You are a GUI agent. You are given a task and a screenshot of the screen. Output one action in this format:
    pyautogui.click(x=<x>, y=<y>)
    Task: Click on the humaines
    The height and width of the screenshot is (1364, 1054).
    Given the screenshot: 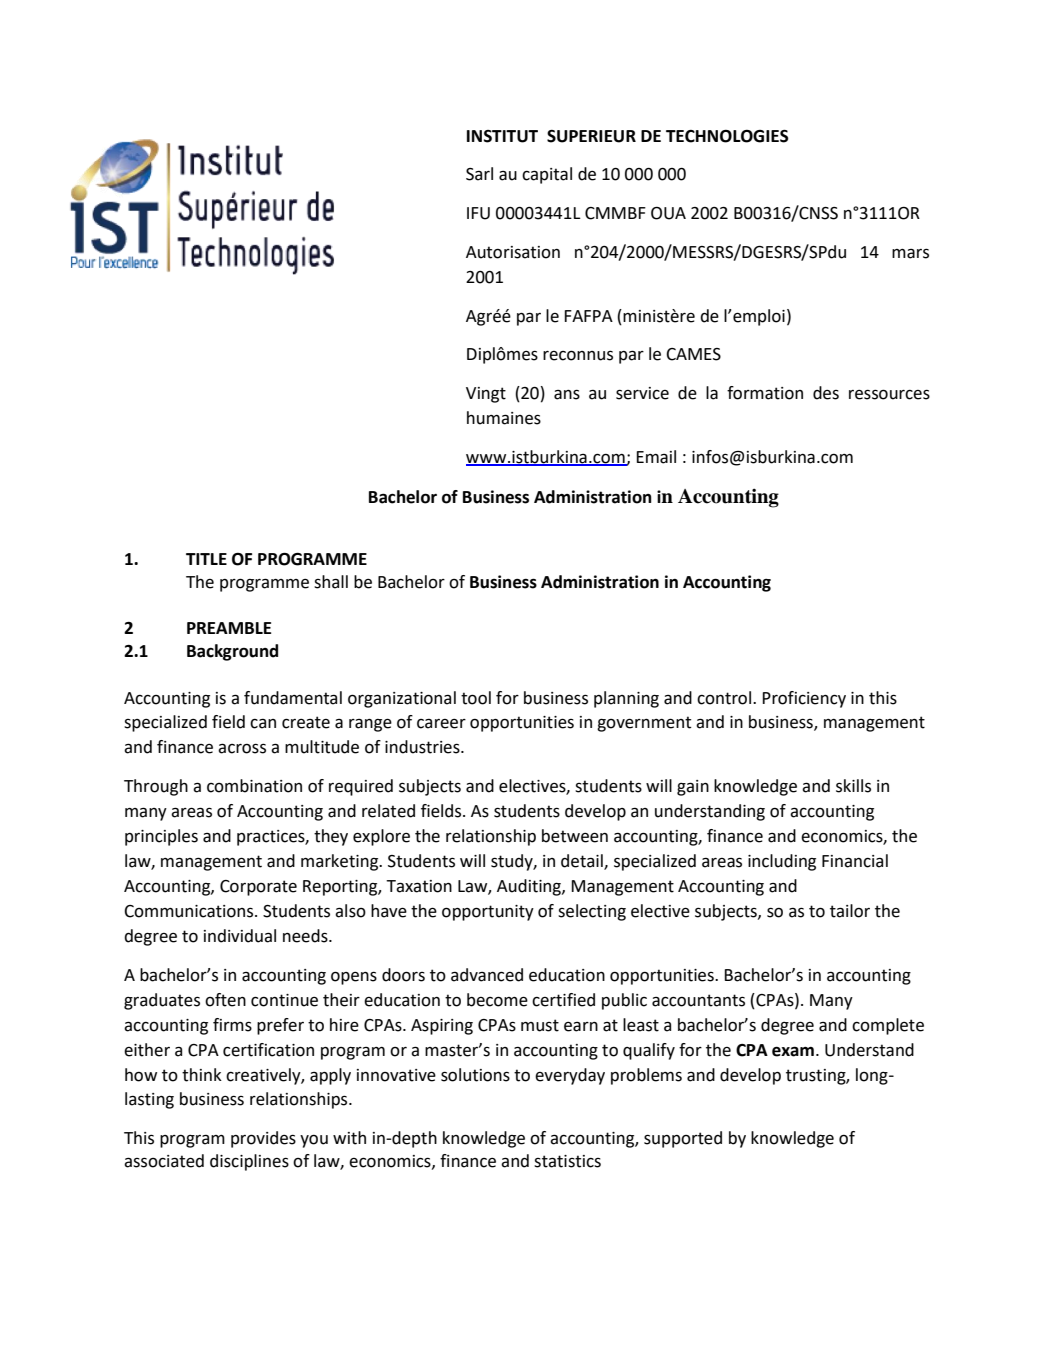 What is the action you would take?
    pyautogui.click(x=504, y=418)
